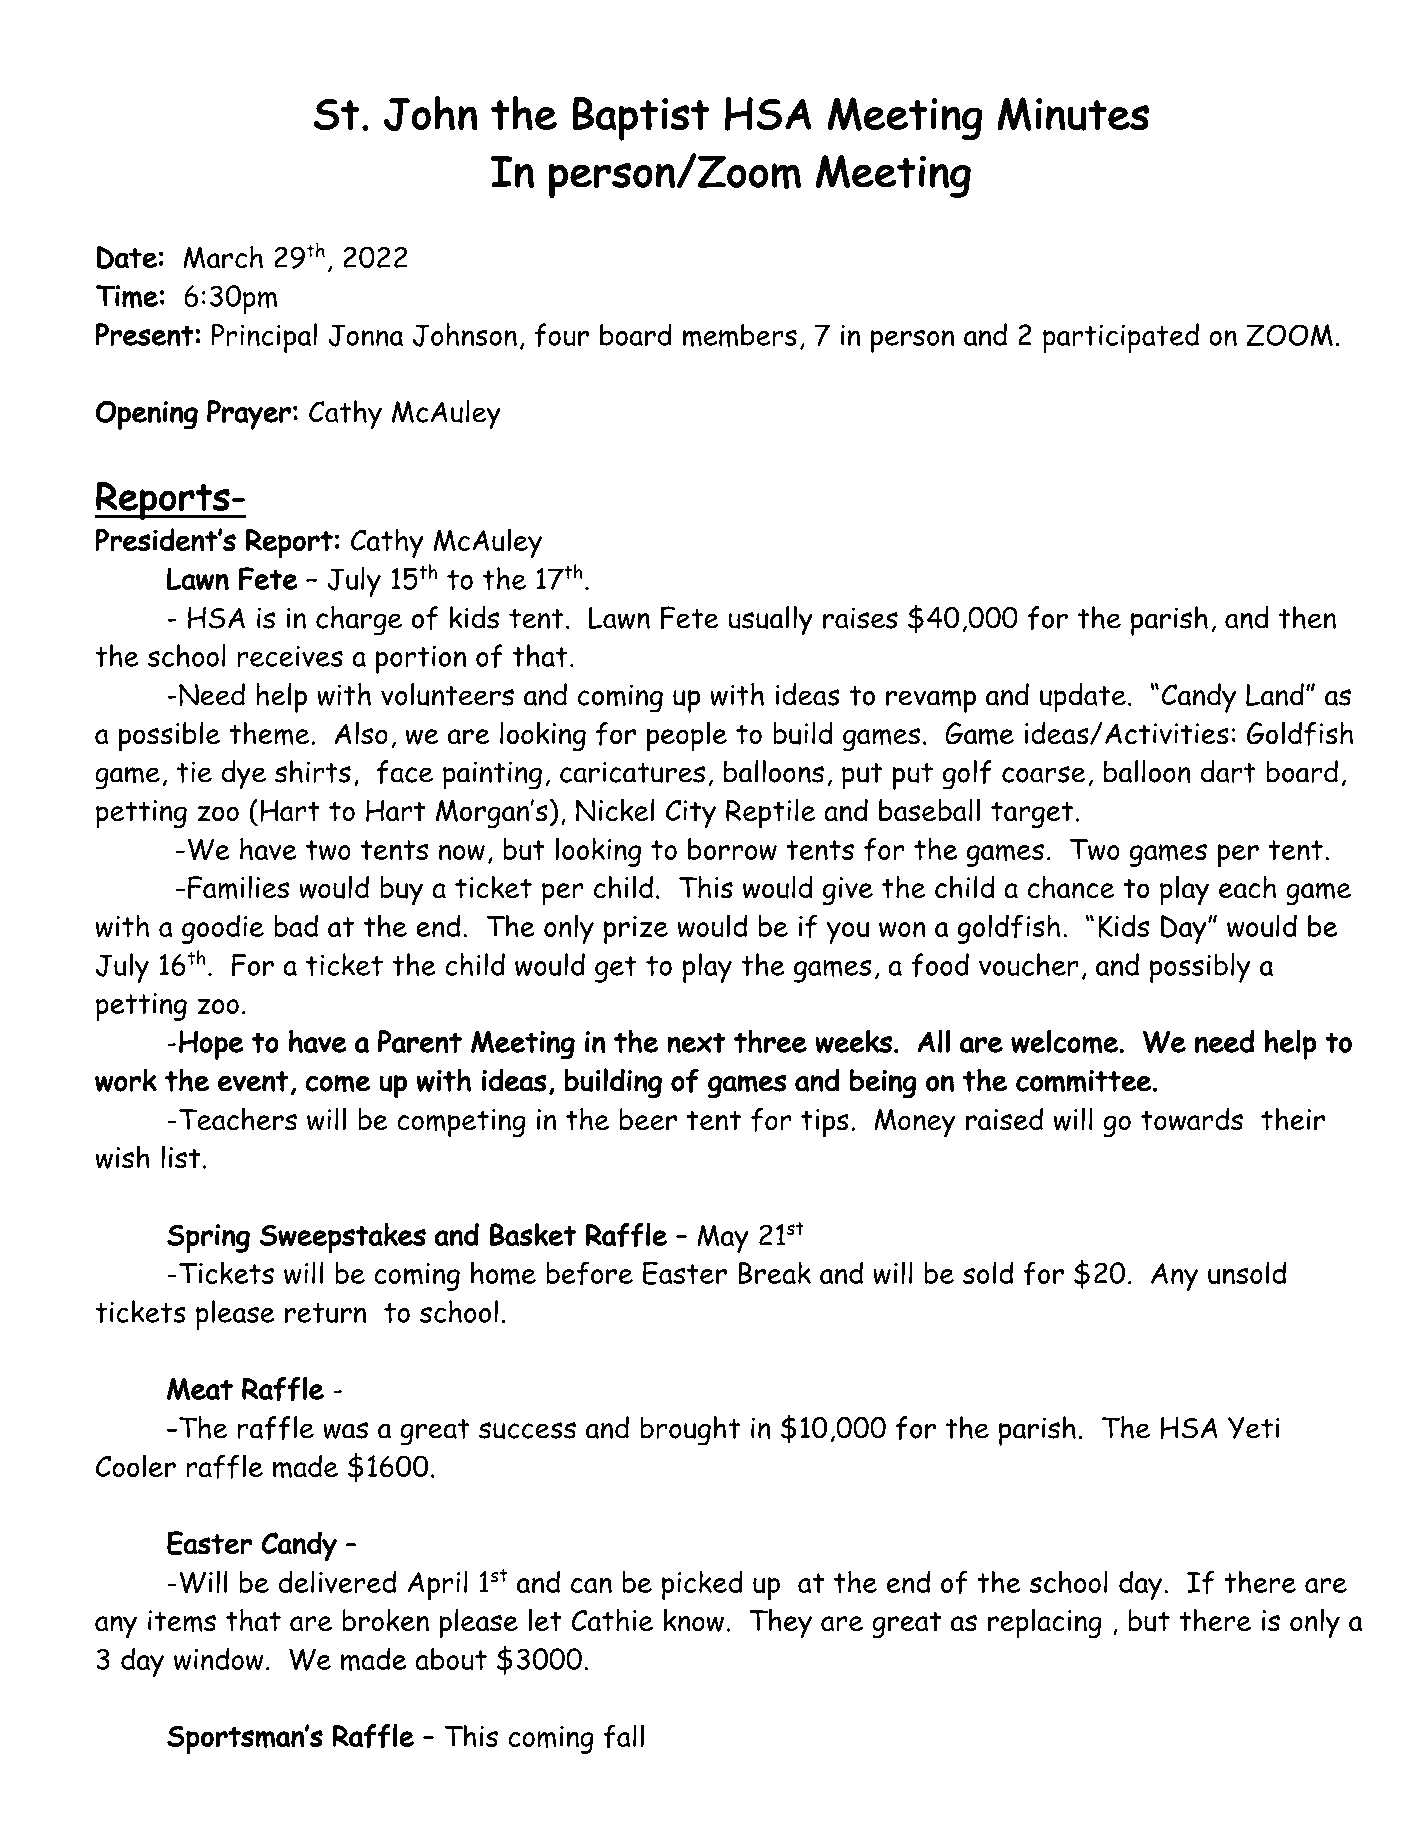 The image size is (1412, 1827). I want to click on usually, so click(770, 621).
